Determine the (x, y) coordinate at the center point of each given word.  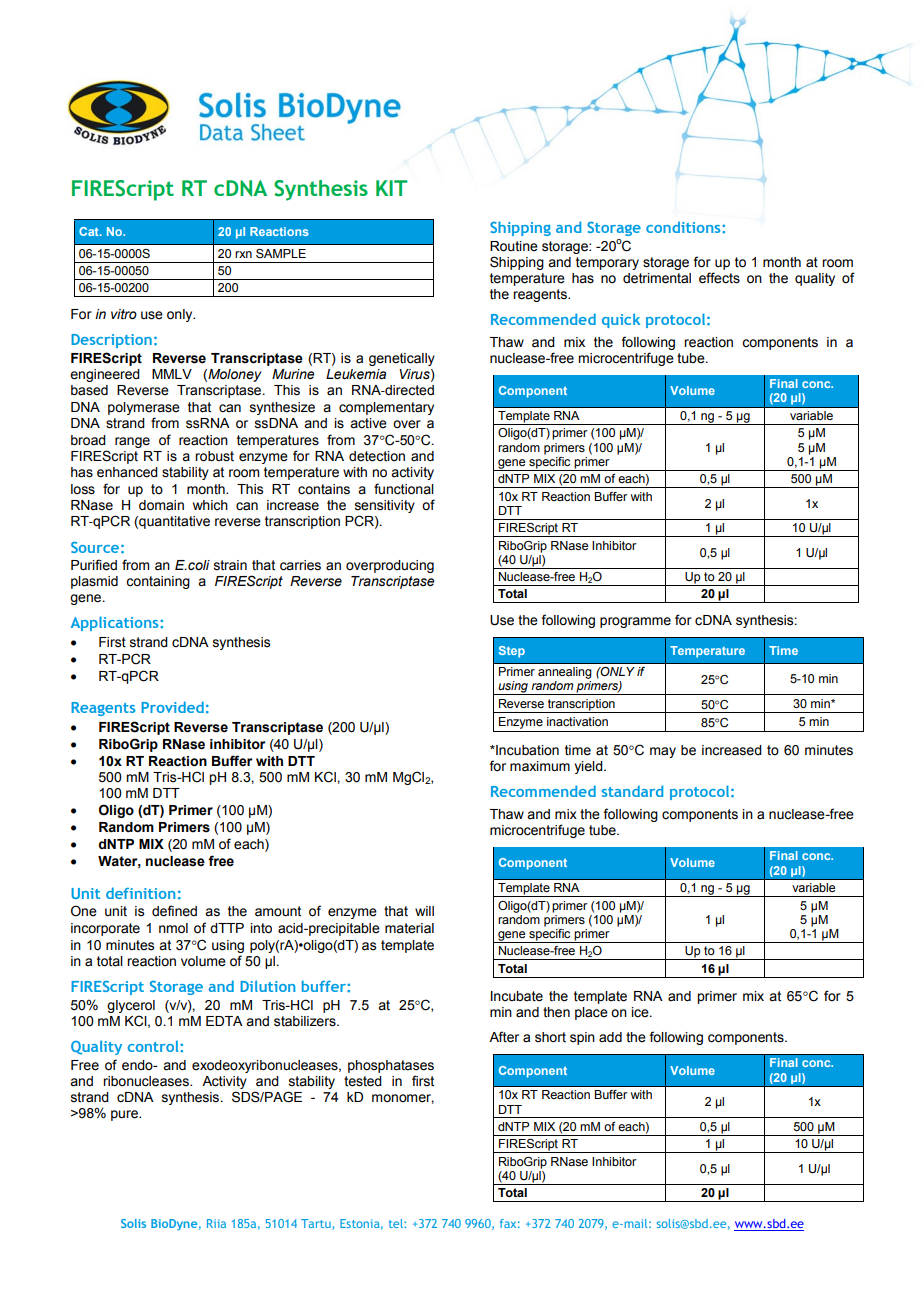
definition (140, 893)
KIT (391, 188)
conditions (684, 227)
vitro (124, 314)
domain (161, 505)
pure (125, 1115)
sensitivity (385, 506)
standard (632, 791)
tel (397, 1223)
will (424, 911)
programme (635, 622)
